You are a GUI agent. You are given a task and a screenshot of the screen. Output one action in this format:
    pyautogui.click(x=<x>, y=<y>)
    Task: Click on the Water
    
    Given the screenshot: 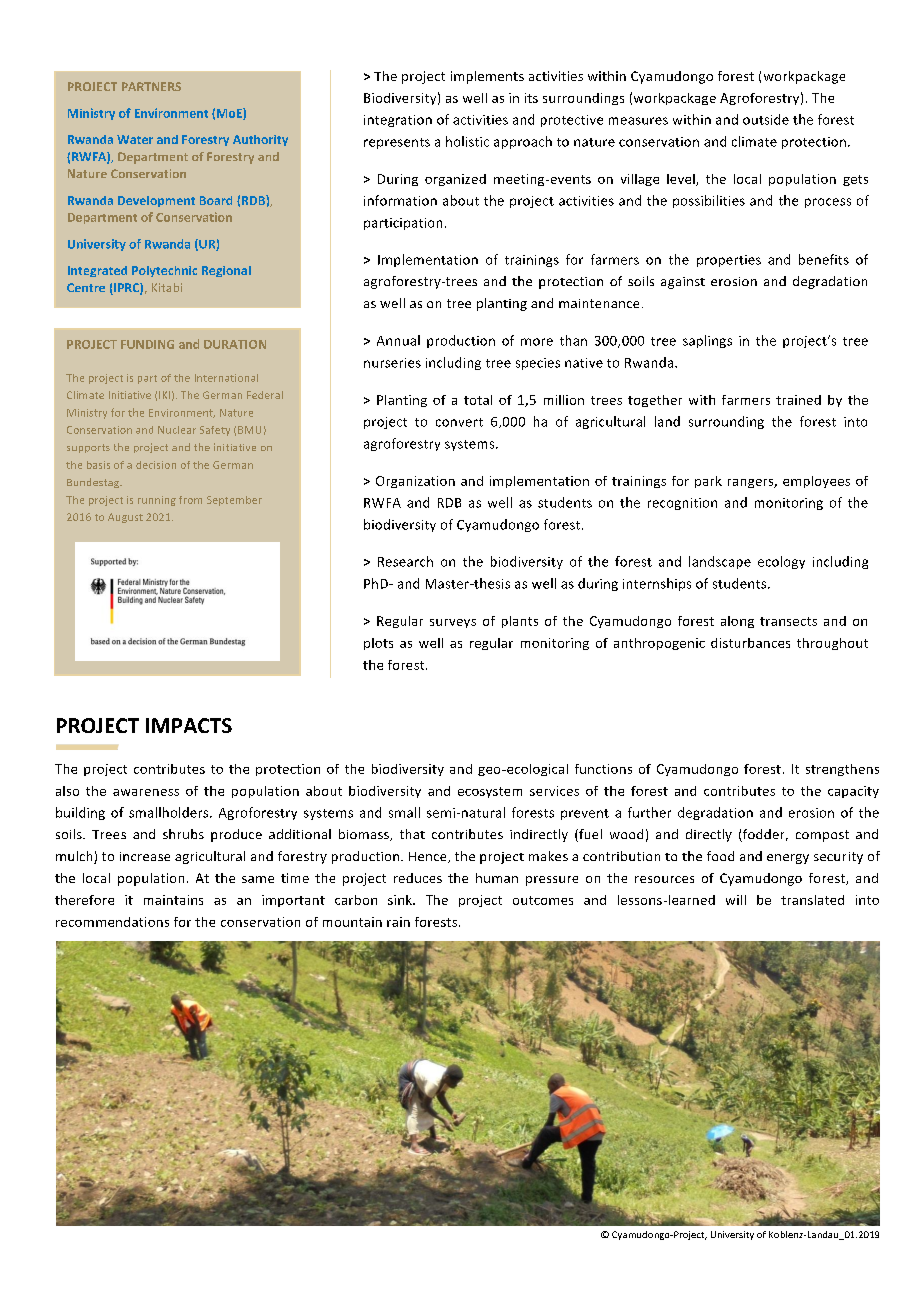 What is the action you would take?
    pyautogui.click(x=135, y=139)
